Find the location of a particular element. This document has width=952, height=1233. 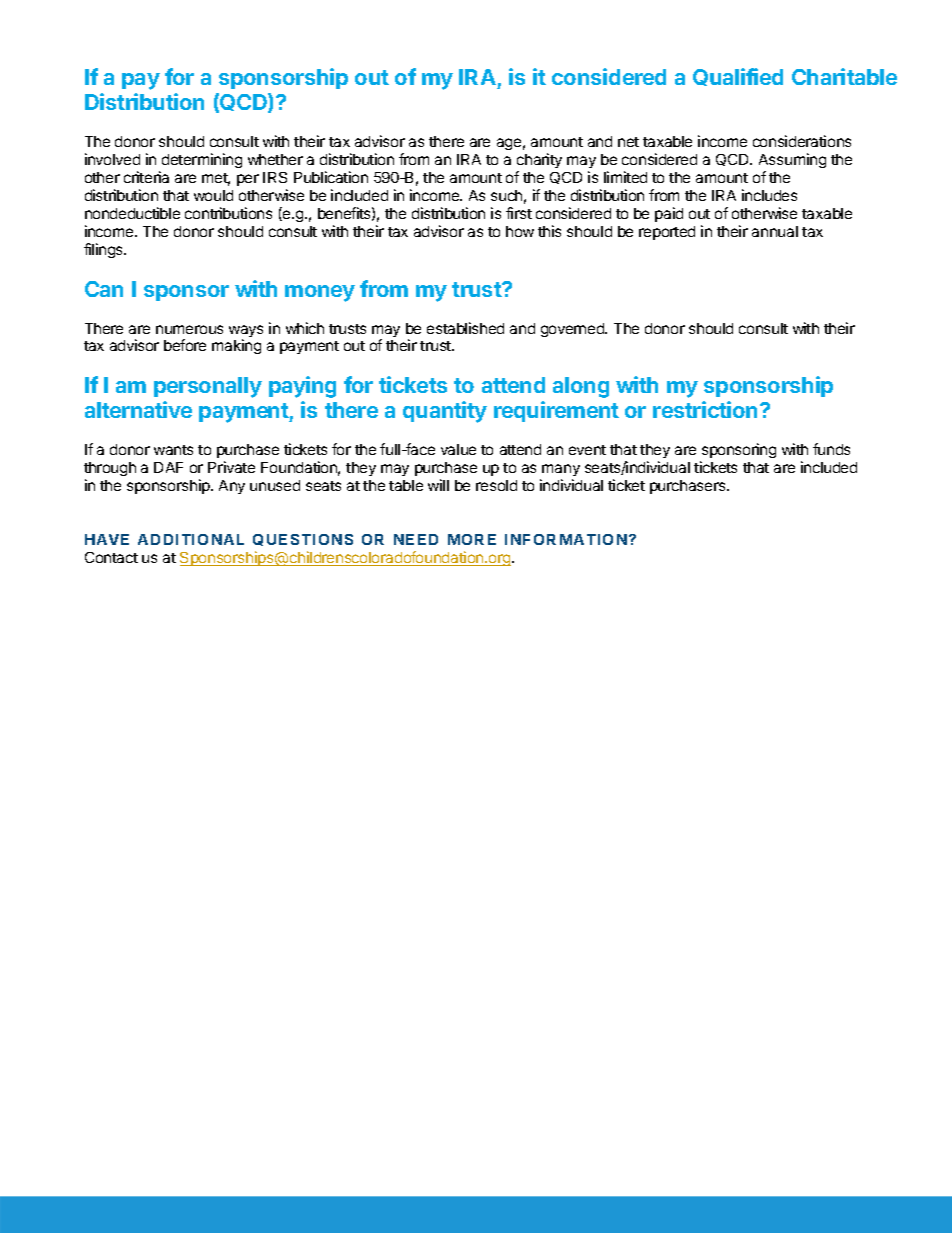

INFORMATION is located at coordinates (566, 539).
